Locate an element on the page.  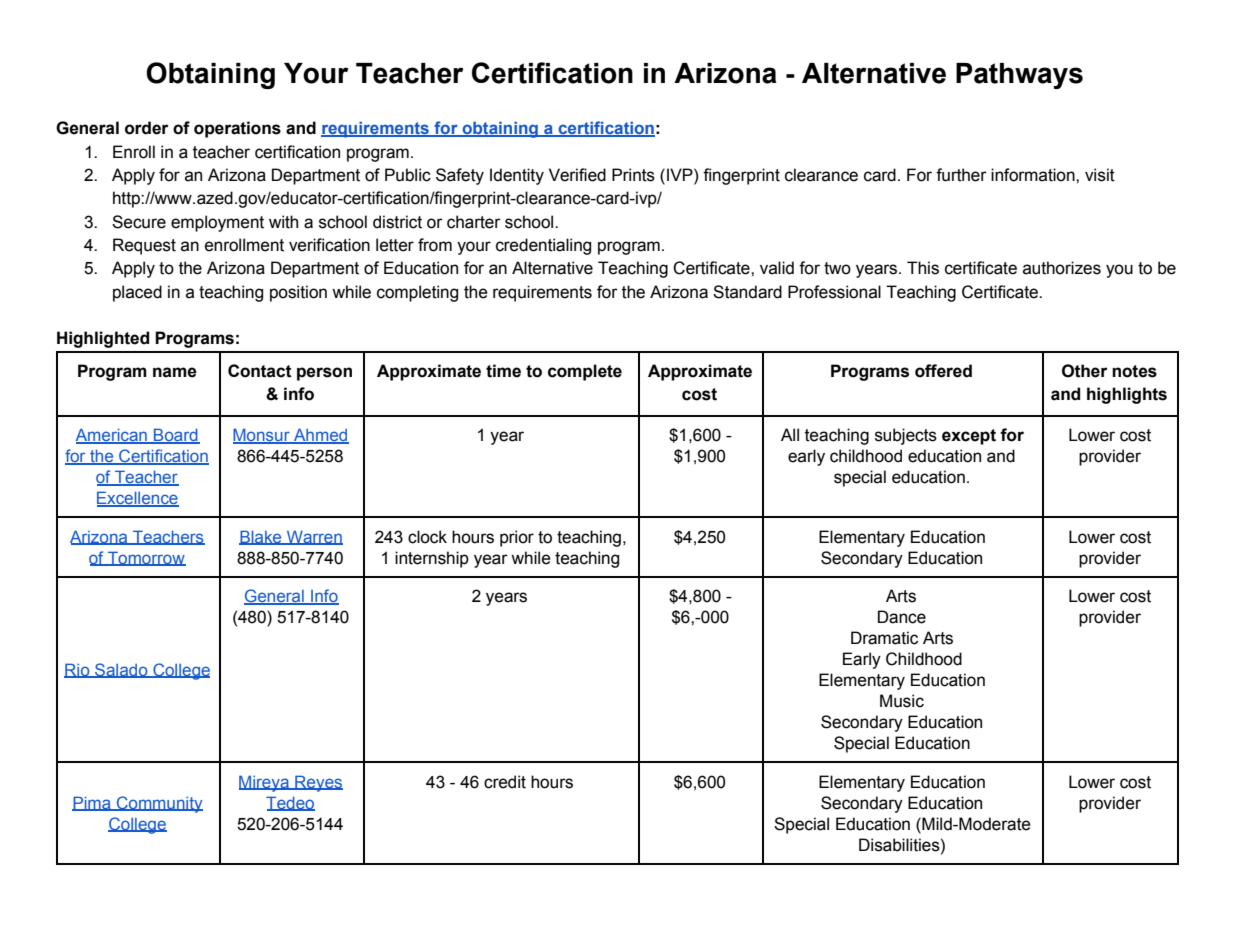
Tomorrow is located at coordinates (146, 558).
